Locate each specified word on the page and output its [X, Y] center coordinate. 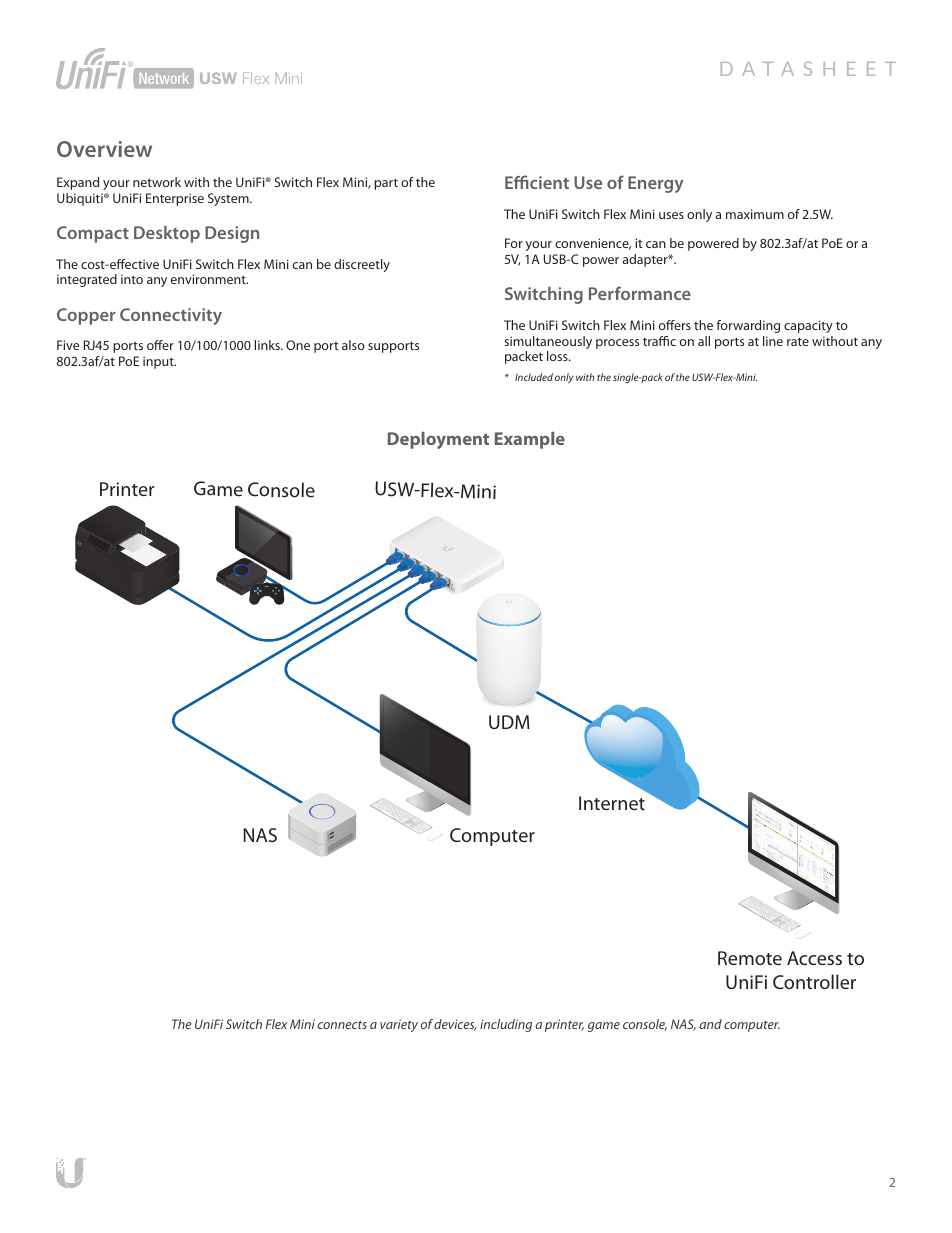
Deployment [438, 440]
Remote [750, 958]
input [159, 362]
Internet [612, 803]
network [157, 182]
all [704, 341]
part [386, 184]
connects [342, 1025]
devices [455, 1025]
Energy [655, 184]
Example [530, 440]
